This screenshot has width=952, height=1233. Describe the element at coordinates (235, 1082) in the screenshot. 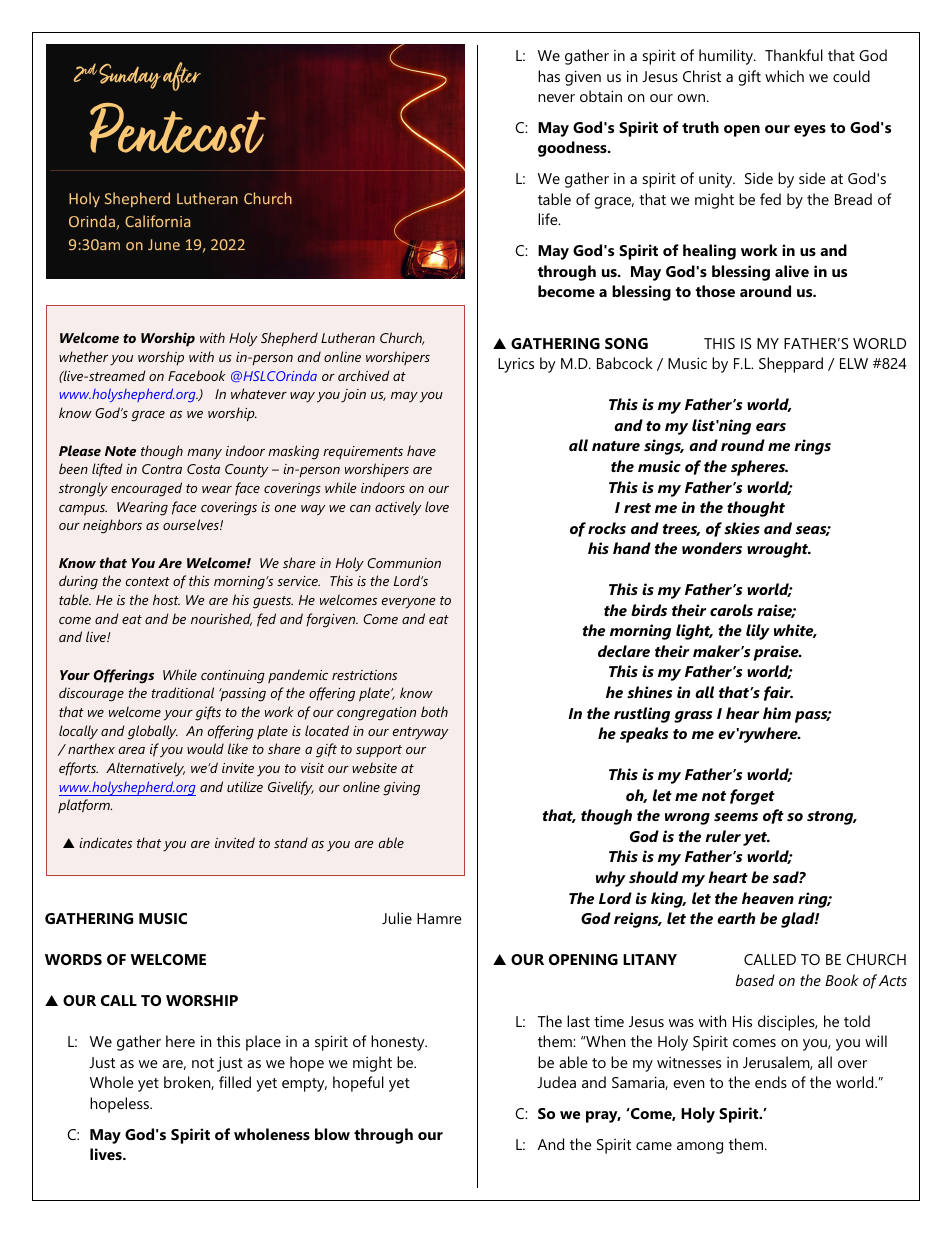

I see `filled` at that location.
